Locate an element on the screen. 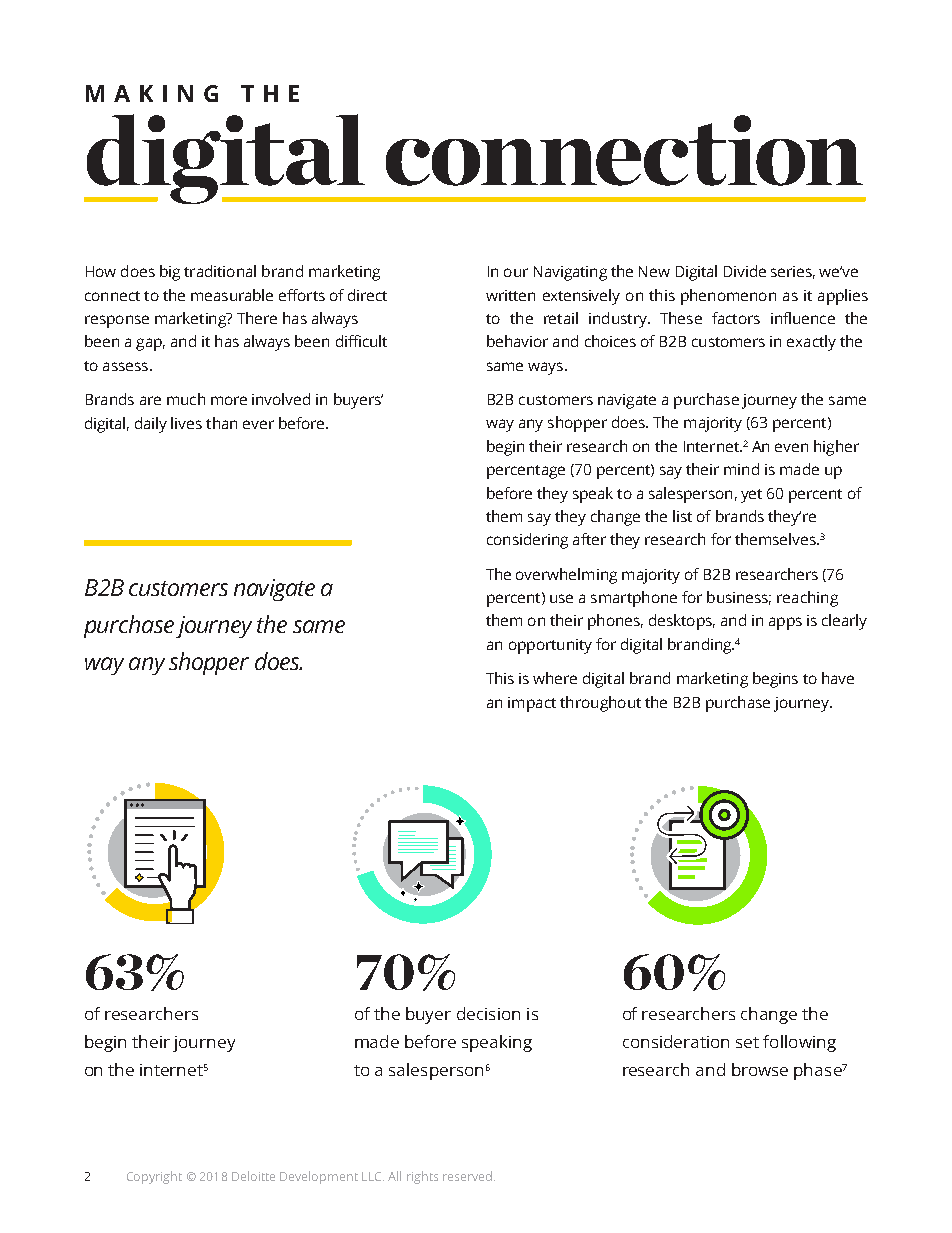 This screenshot has width=952, height=1233. browse is located at coordinates (760, 1069).
